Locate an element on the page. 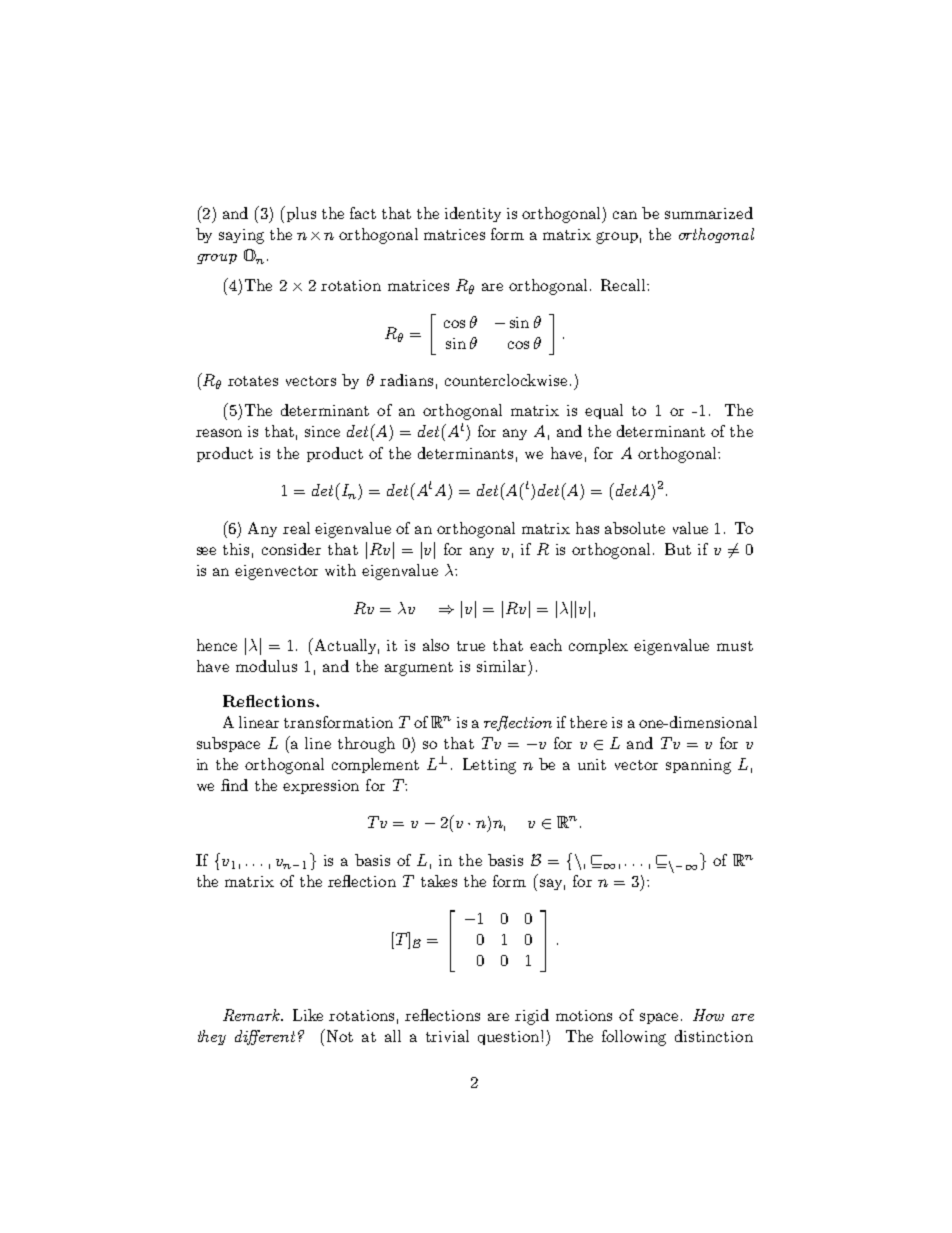  identity is located at coordinates (473, 214).
